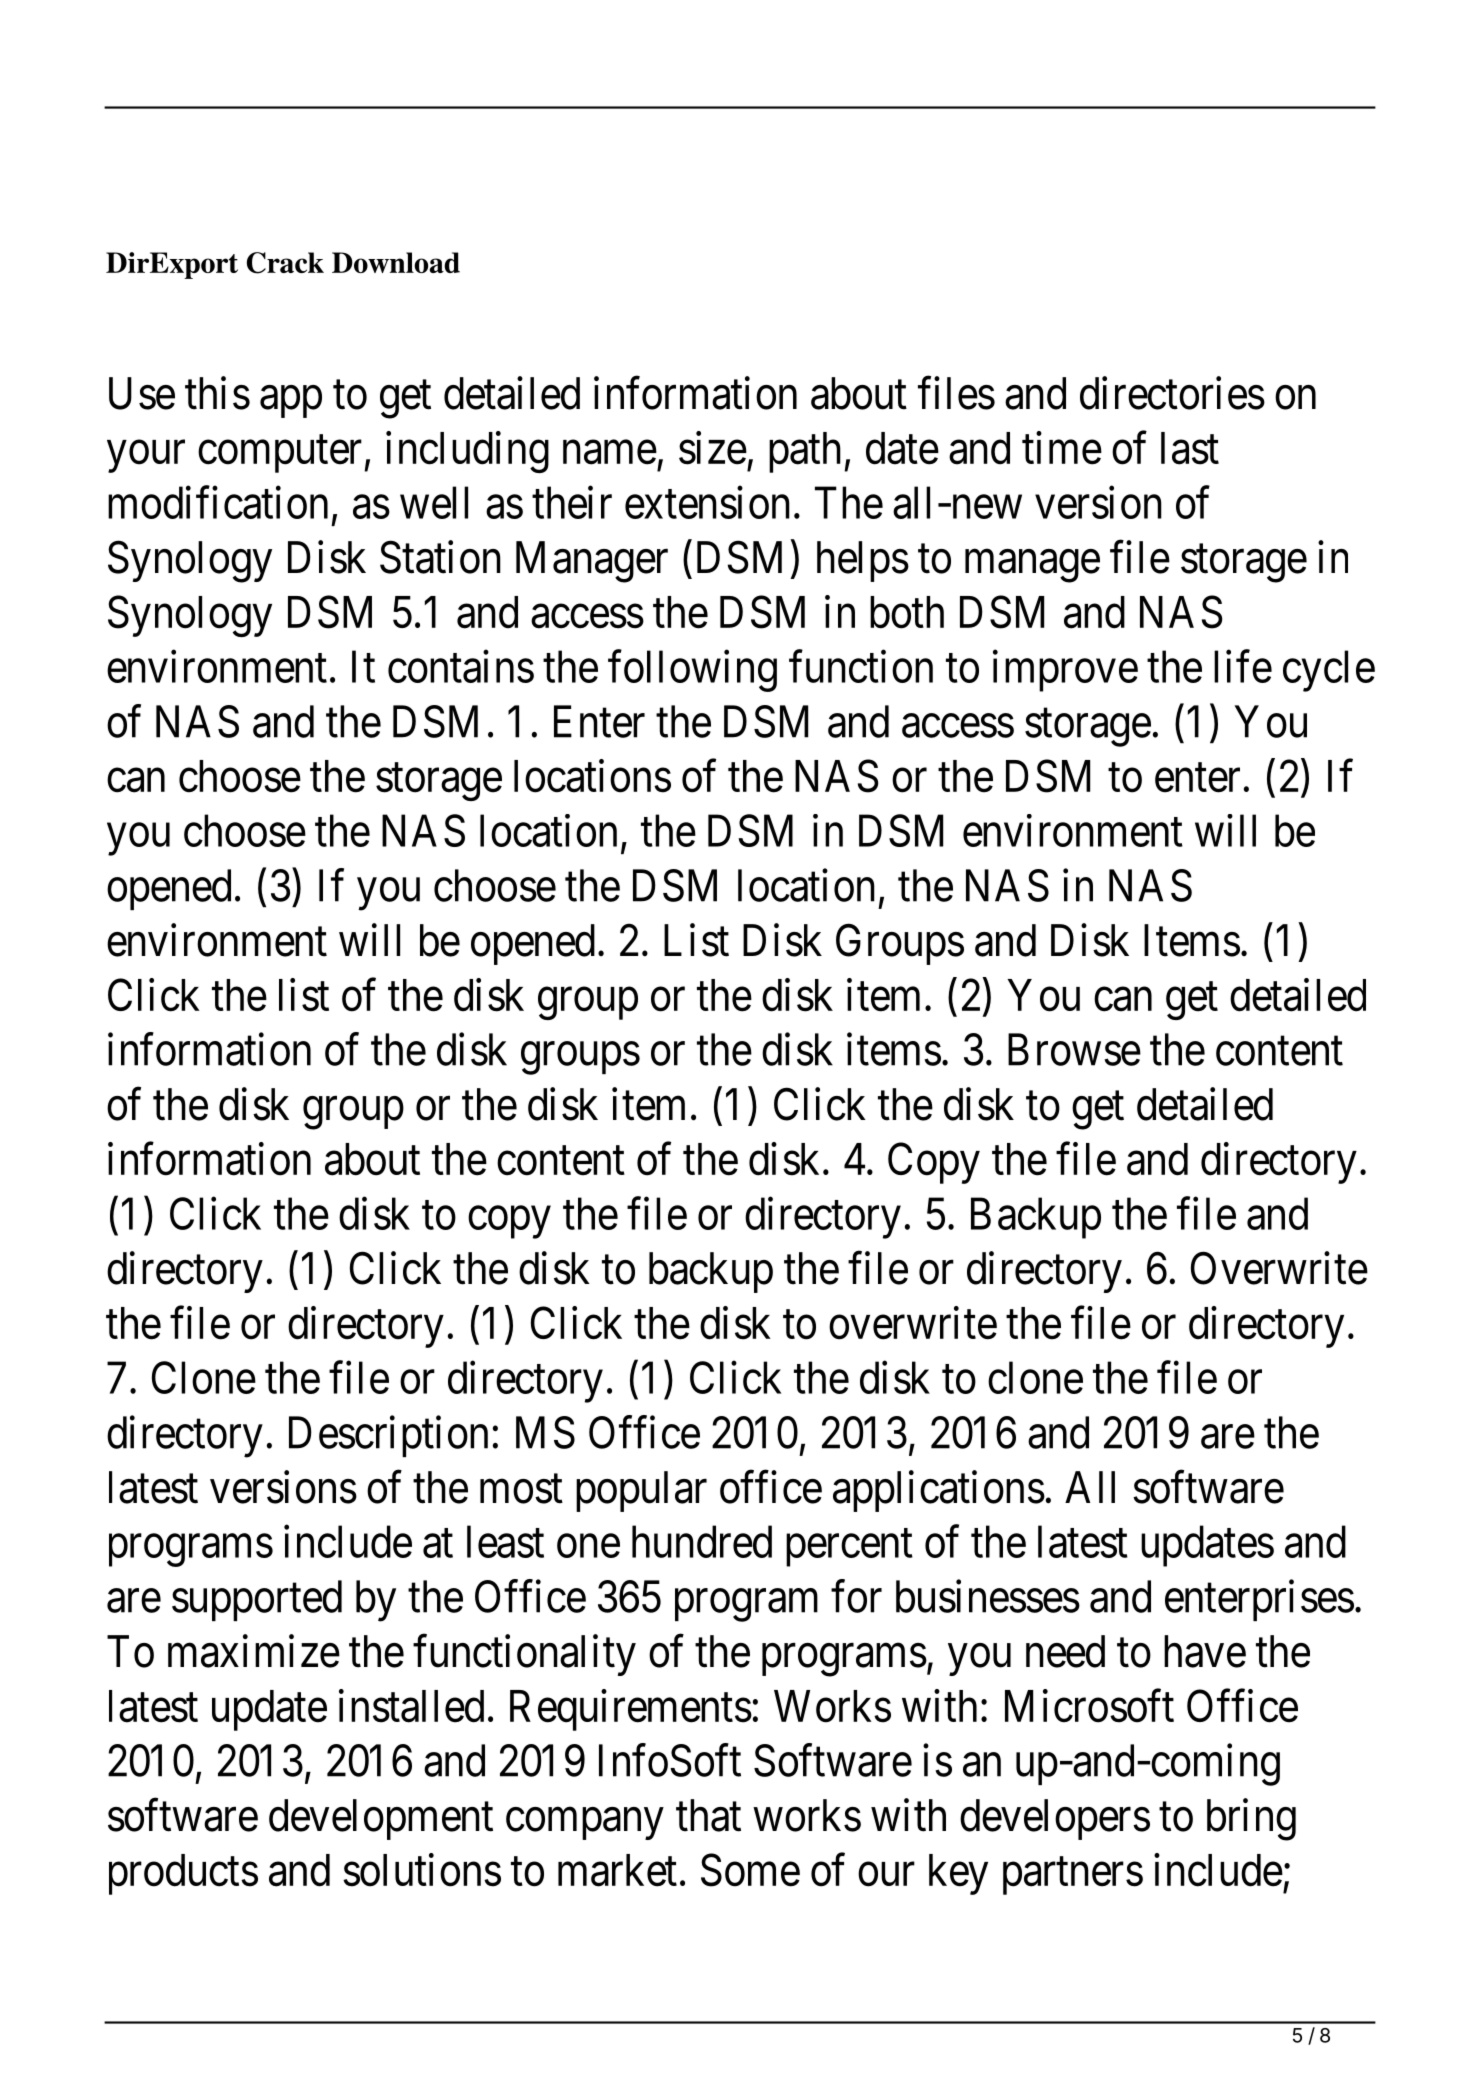 This page has height=2093, width=1480. What do you see at coordinates (1190, 448) in the page?
I see `last` at bounding box center [1190, 448].
